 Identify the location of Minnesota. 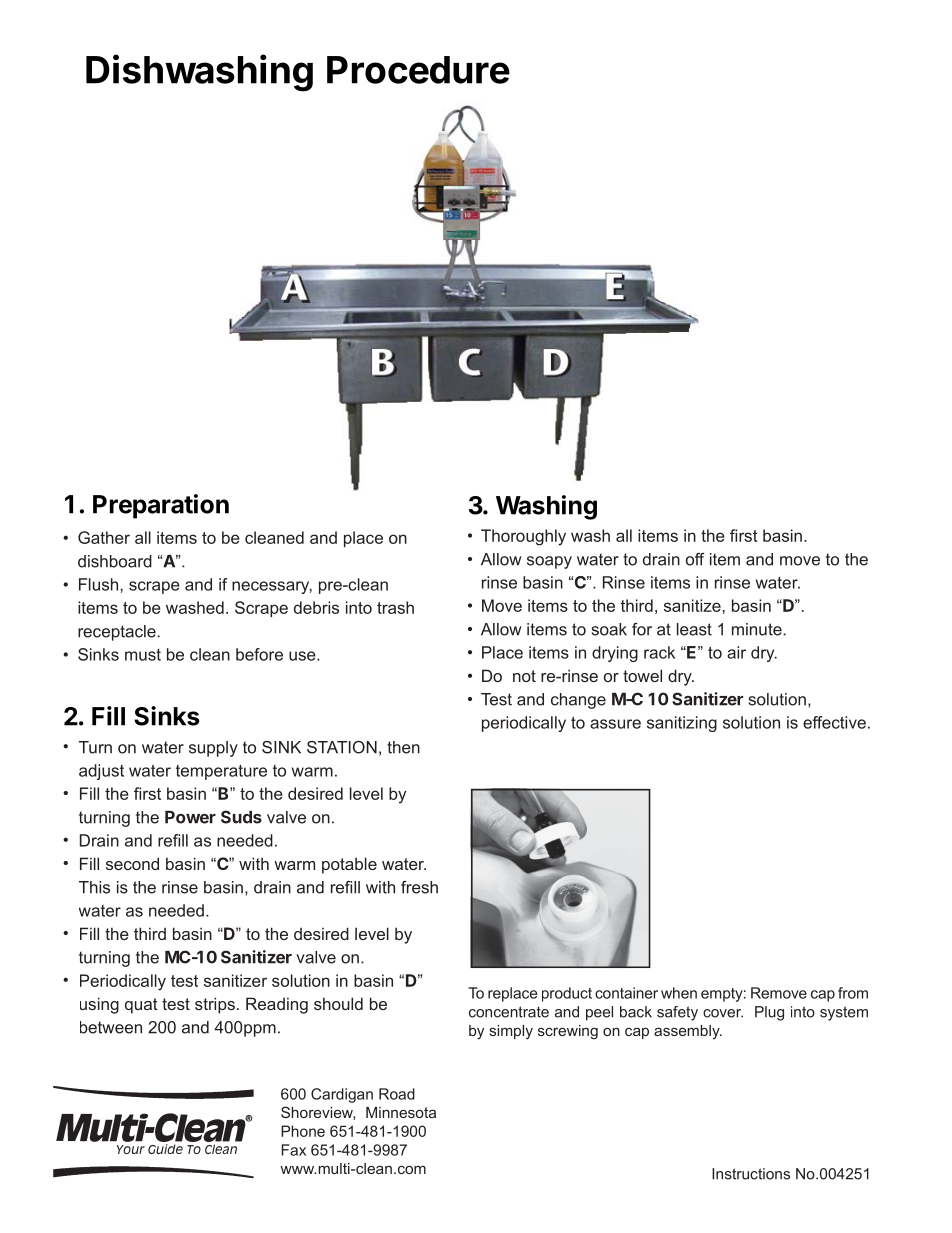
(401, 1112).
